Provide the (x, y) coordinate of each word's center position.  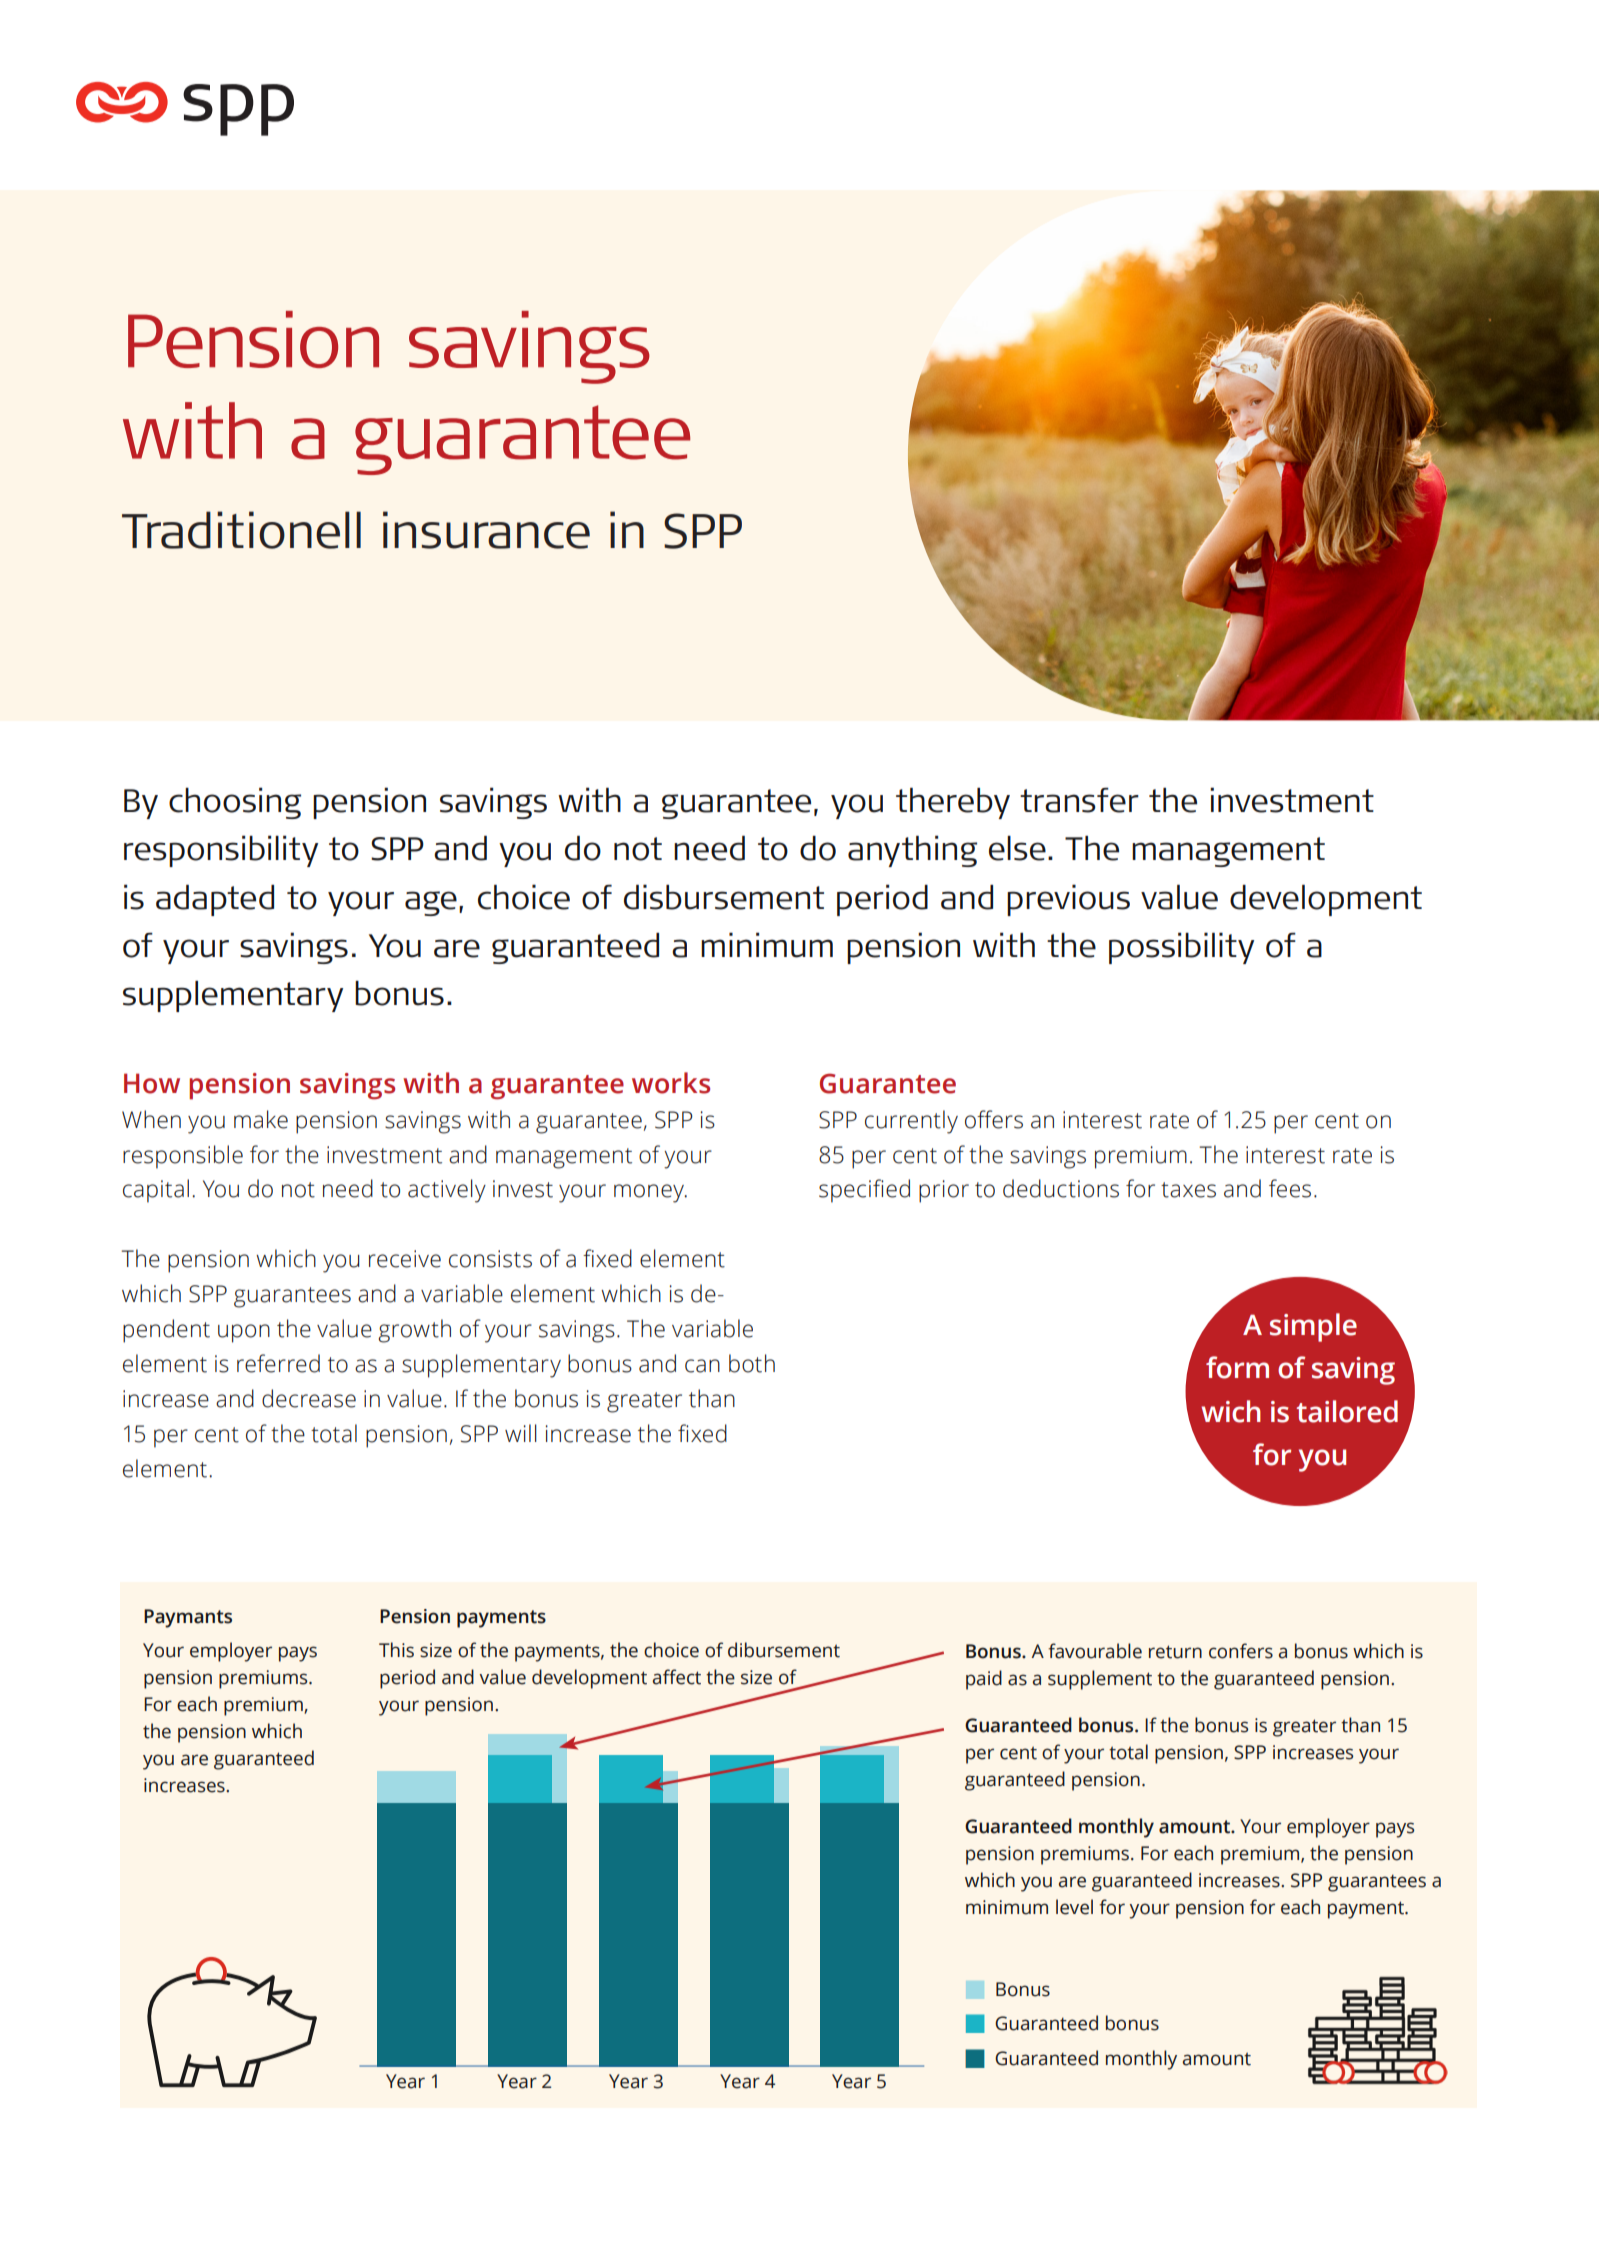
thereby (953, 803)
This (396, 1650)
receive (405, 1259)
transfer (1079, 800)
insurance (486, 530)
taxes (1188, 1190)
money (650, 1193)
